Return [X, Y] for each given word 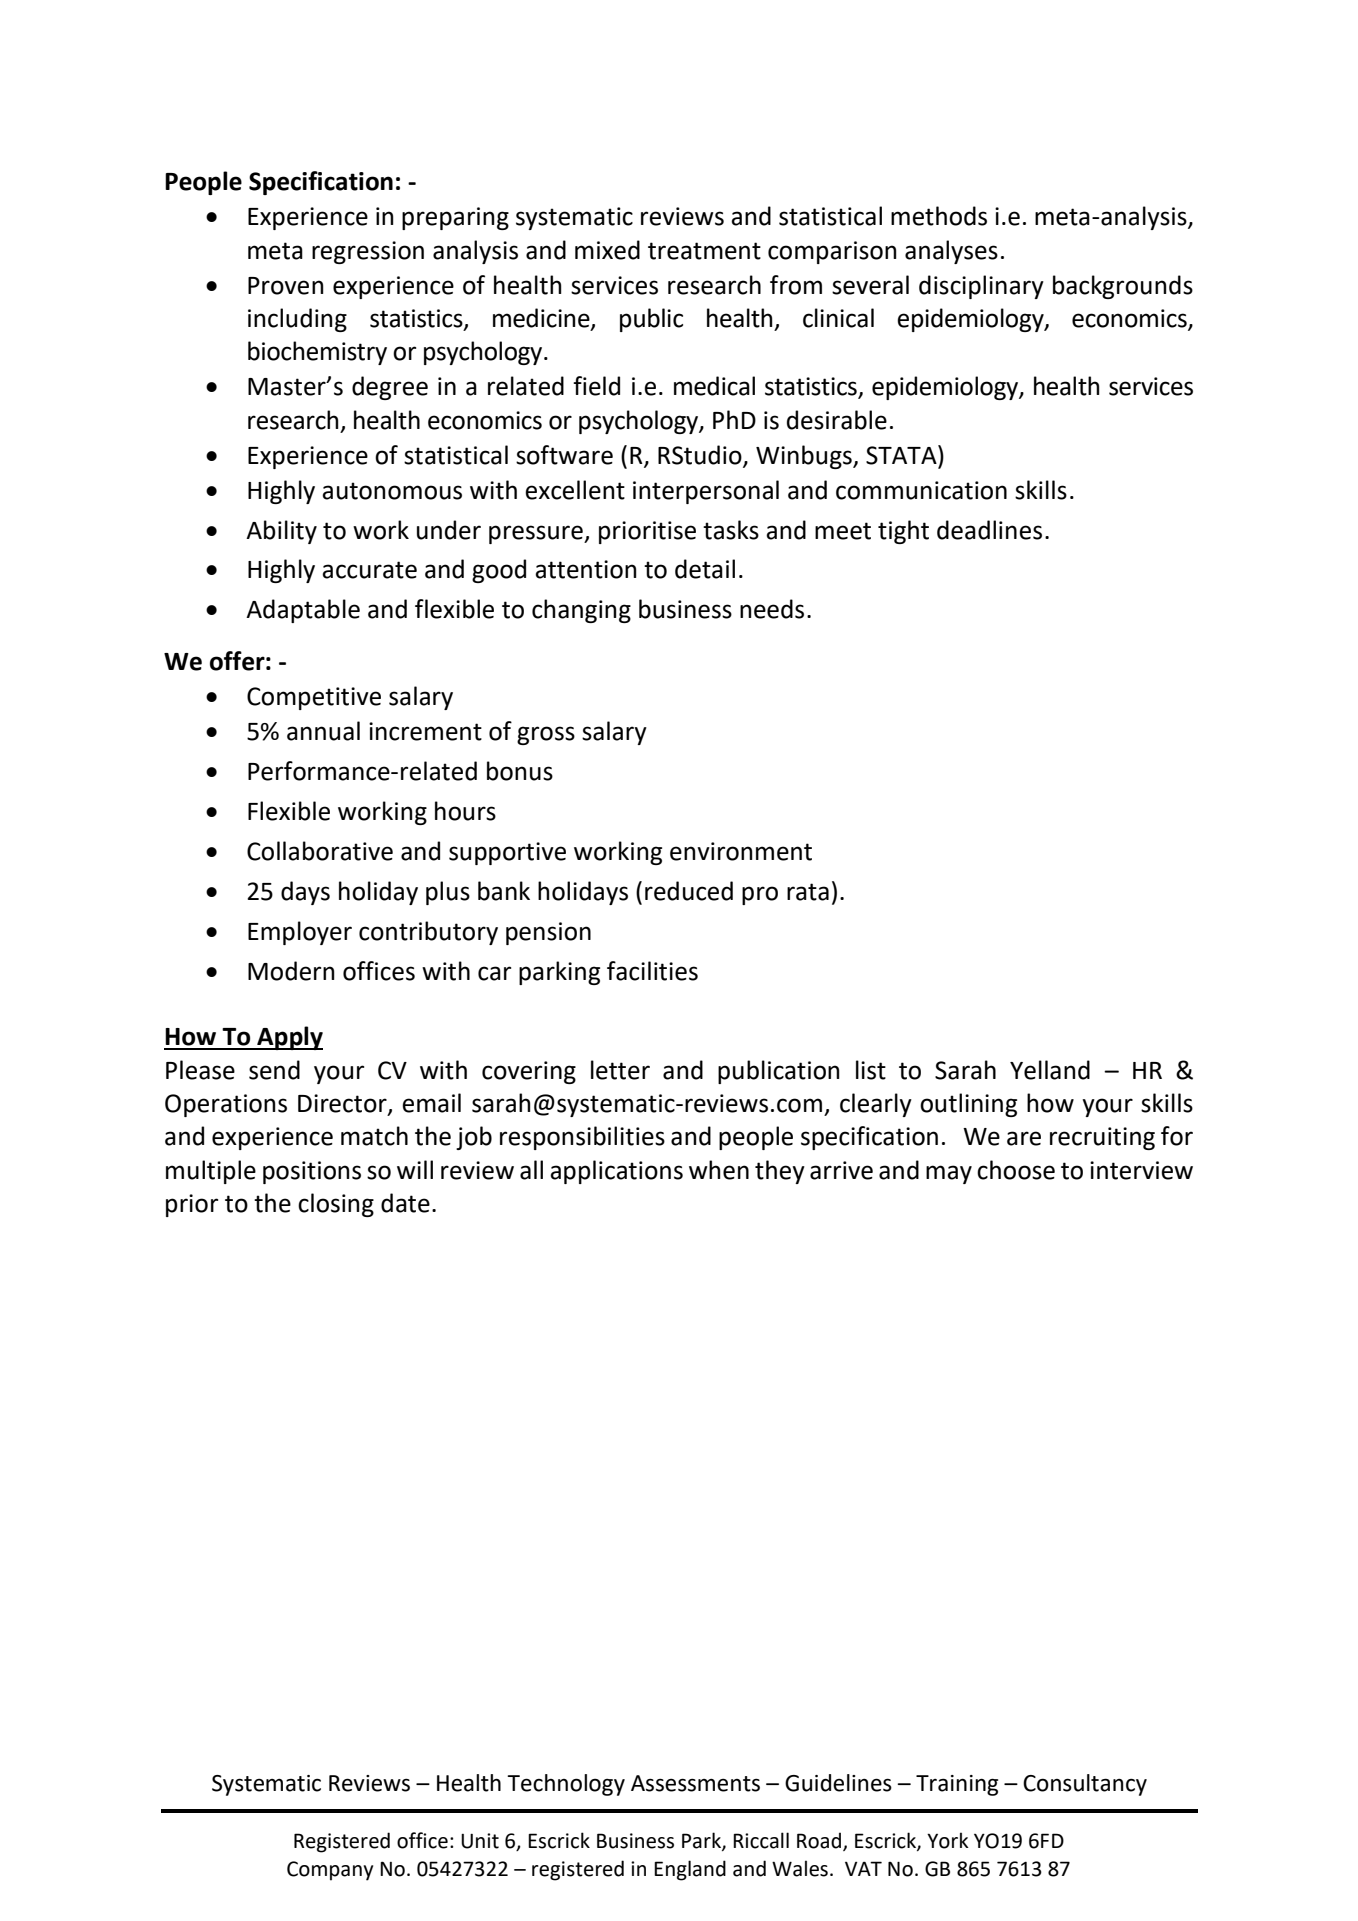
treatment [704, 251]
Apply [289, 1038]
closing [336, 1205]
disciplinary [981, 287]
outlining [968, 1105]
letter [620, 1070]
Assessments [695, 1783]
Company [330, 1871]
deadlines [989, 530]
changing [581, 611]
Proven [286, 286]
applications [616, 1172]
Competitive [314, 698]
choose [1016, 1170]
